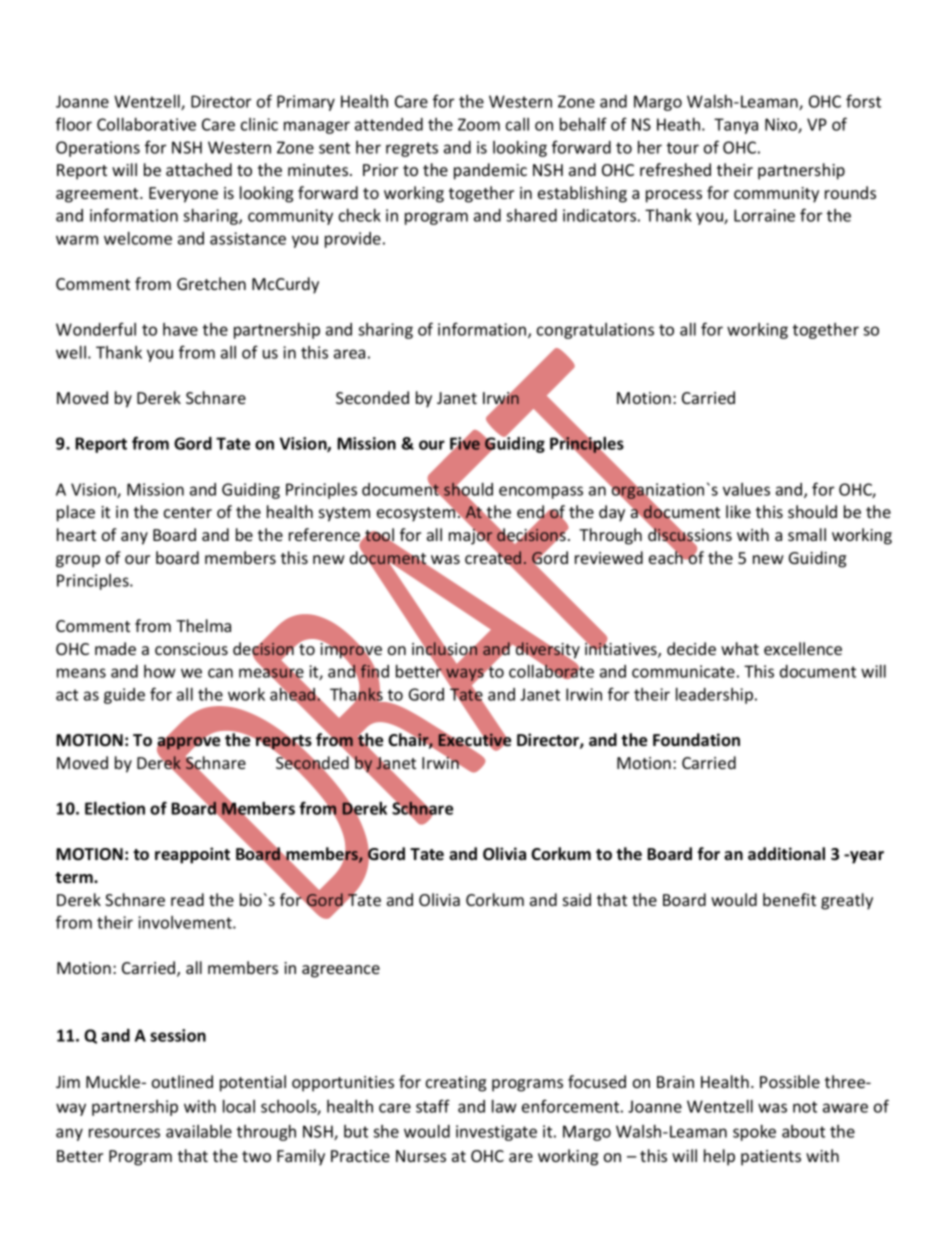 The width and height of the screenshot is (952, 1233). What do you see at coordinates (496, 1133) in the screenshot?
I see `investigate` at bounding box center [496, 1133].
